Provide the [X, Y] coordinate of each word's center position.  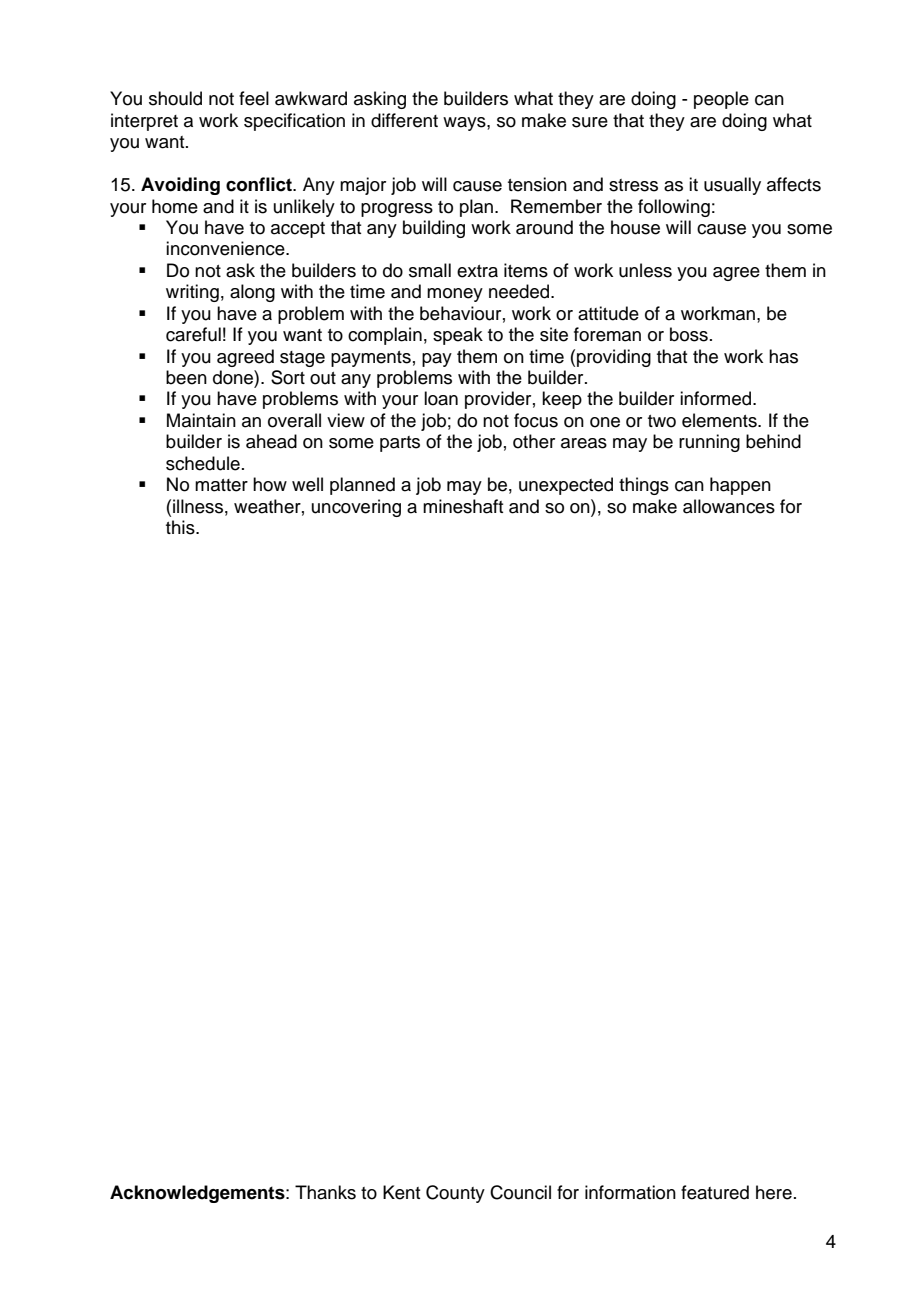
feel [254, 98]
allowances [729, 506]
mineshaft [463, 506]
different [404, 120]
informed [717, 398]
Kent [401, 1192]
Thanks [325, 1192]
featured [715, 1192]
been [186, 377]
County [455, 1194]
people [721, 100]
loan [441, 398]
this [181, 527]
